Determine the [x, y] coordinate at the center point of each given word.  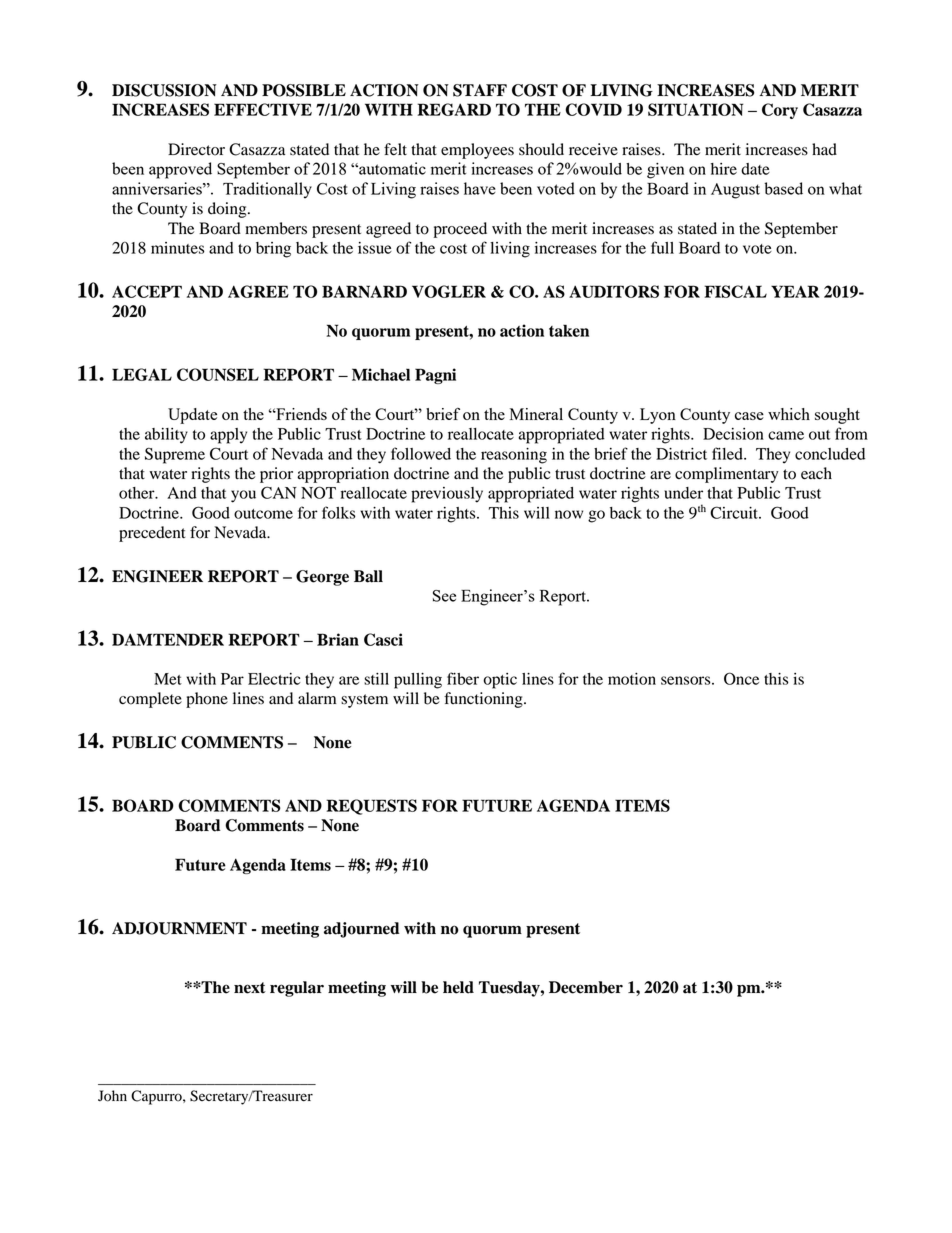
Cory [780, 111]
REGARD [454, 109]
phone [207, 700]
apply [228, 436]
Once [741, 678]
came [786, 435]
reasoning [514, 456]
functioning [484, 700]
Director [196, 149]
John [112, 1096]
